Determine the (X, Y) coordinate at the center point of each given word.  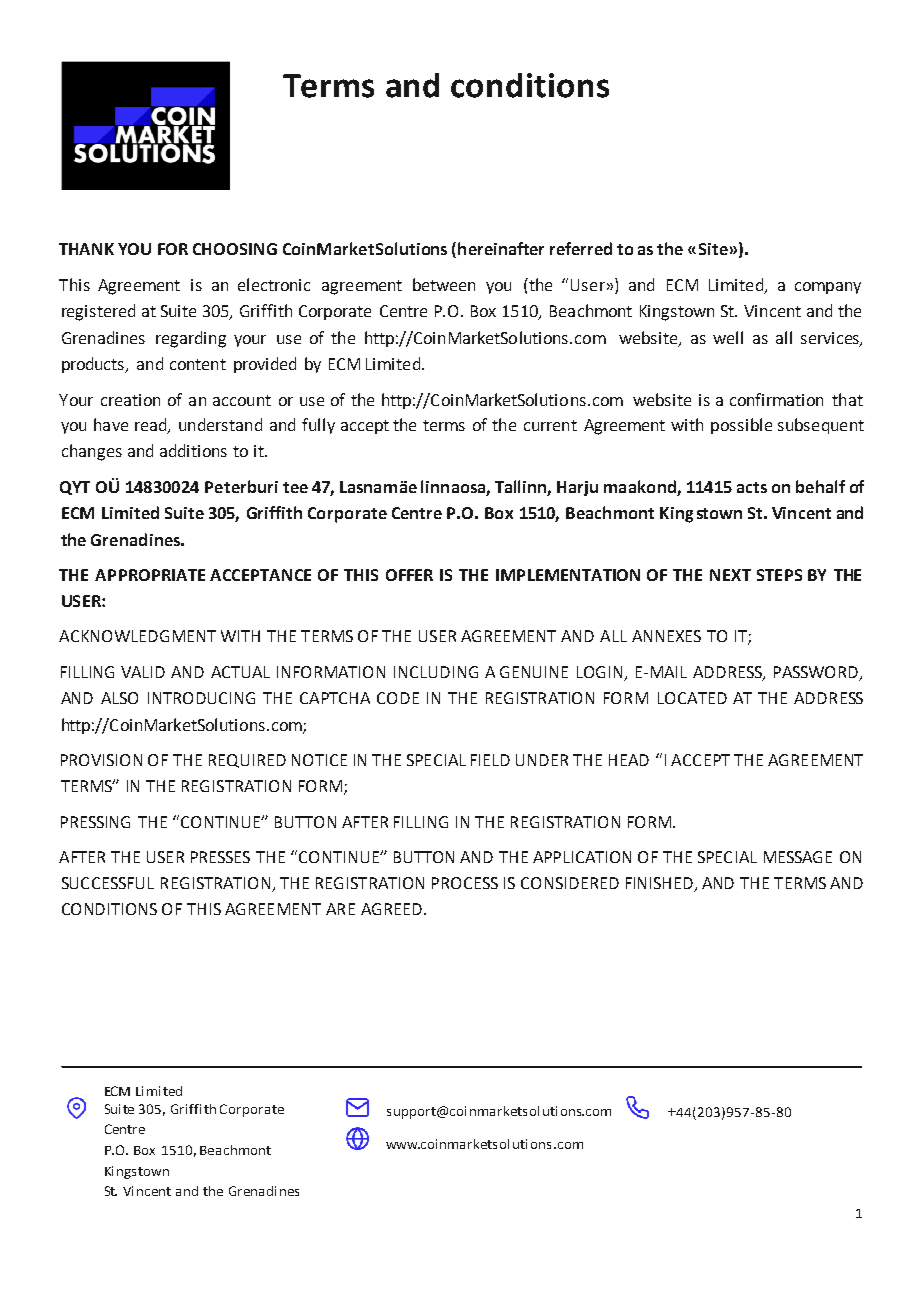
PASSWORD (817, 673)
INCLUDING (436, 672)
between (444, 284)
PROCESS (465, 883)
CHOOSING (235, 249)
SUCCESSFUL (108, 883)
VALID (143, 672)
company (828, 288)
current (550, 425)
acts (752, 487)
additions (193, 450)
